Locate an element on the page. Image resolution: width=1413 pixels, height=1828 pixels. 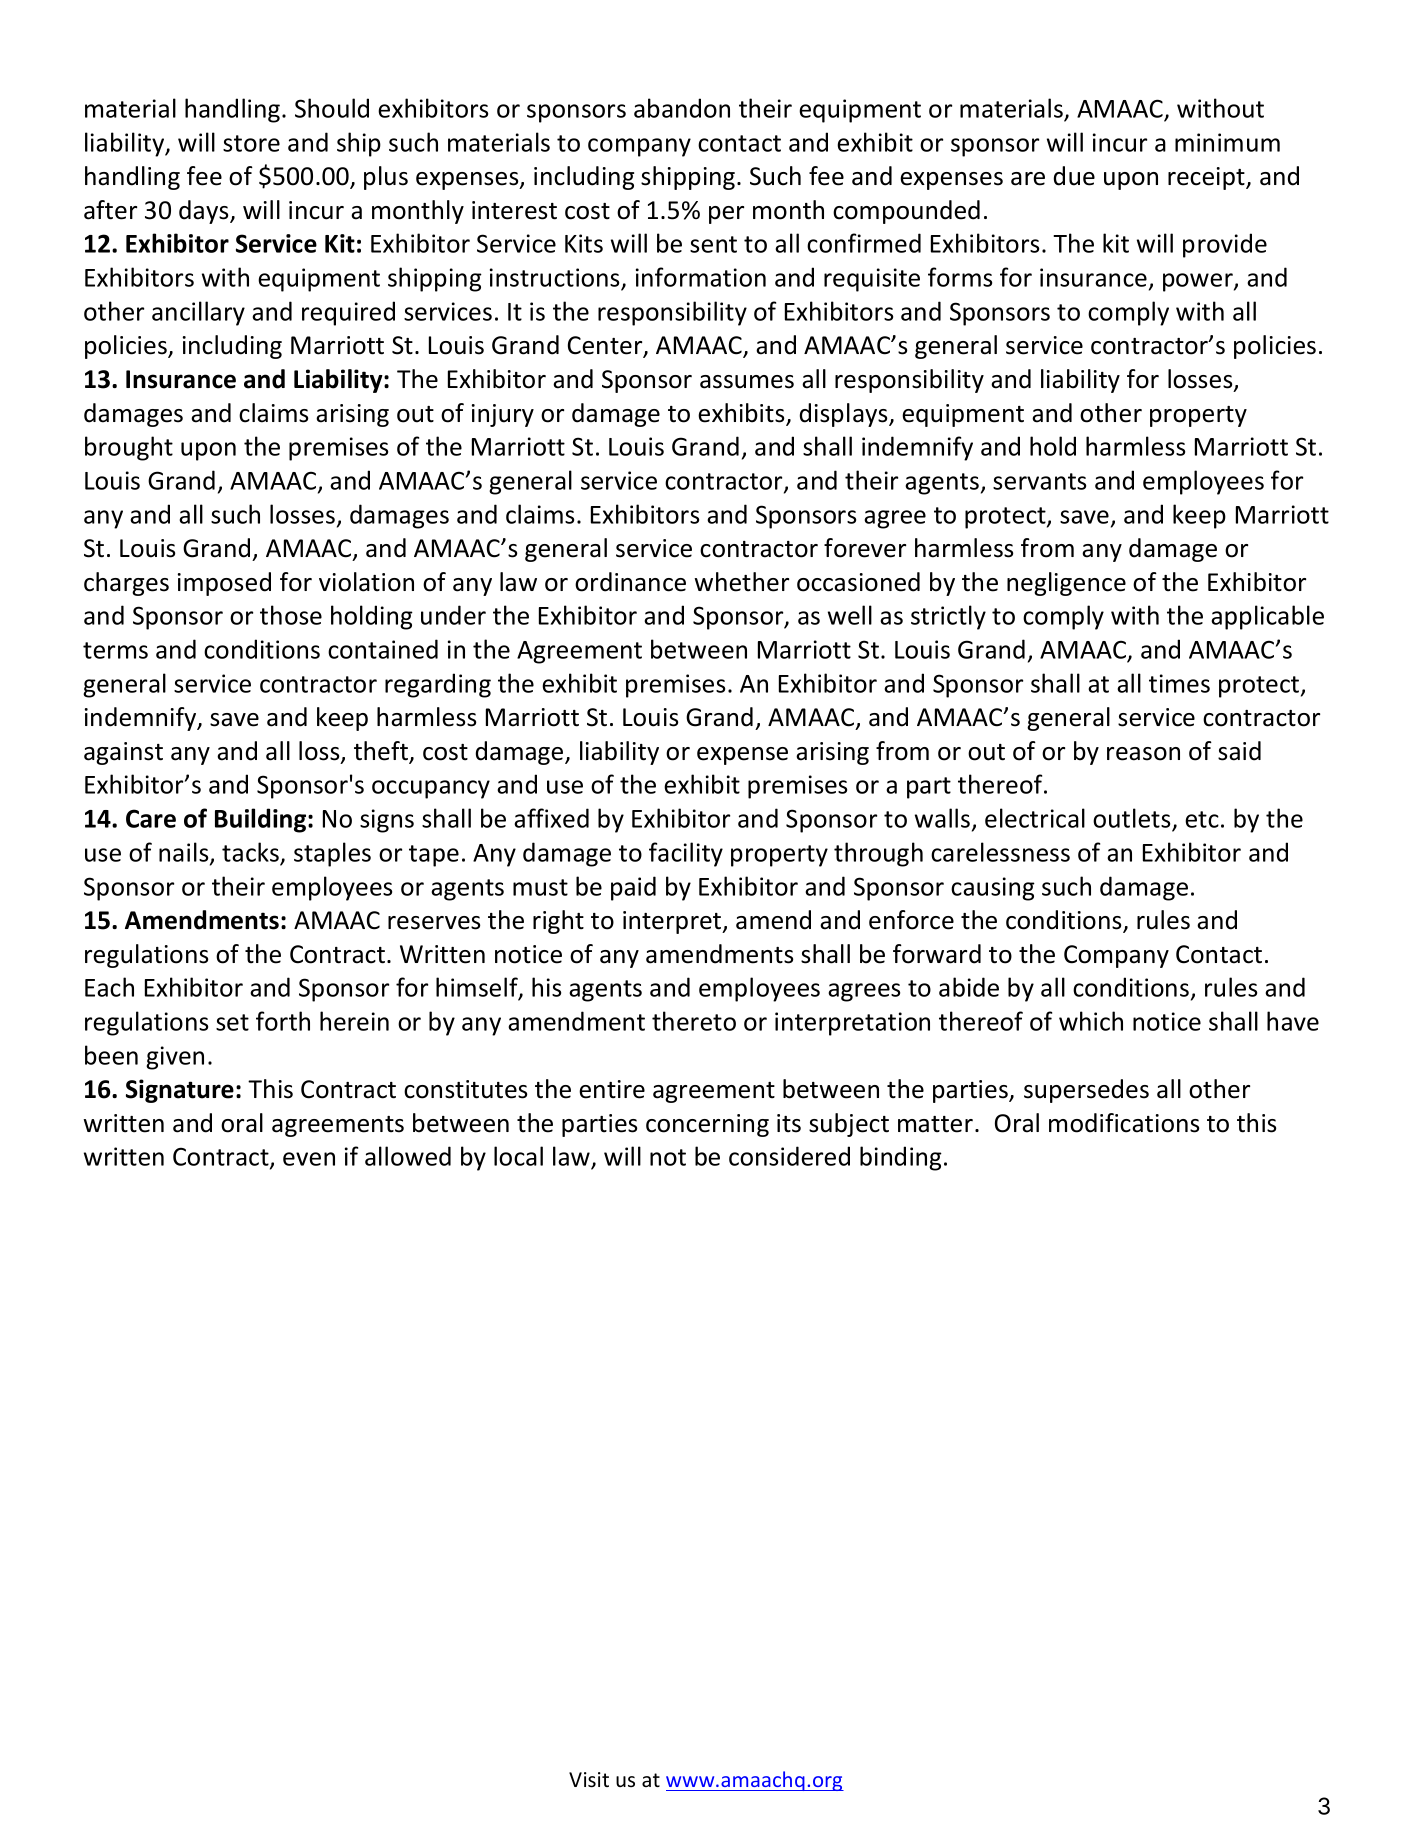
considered is located at coordinates (789, 1156).
